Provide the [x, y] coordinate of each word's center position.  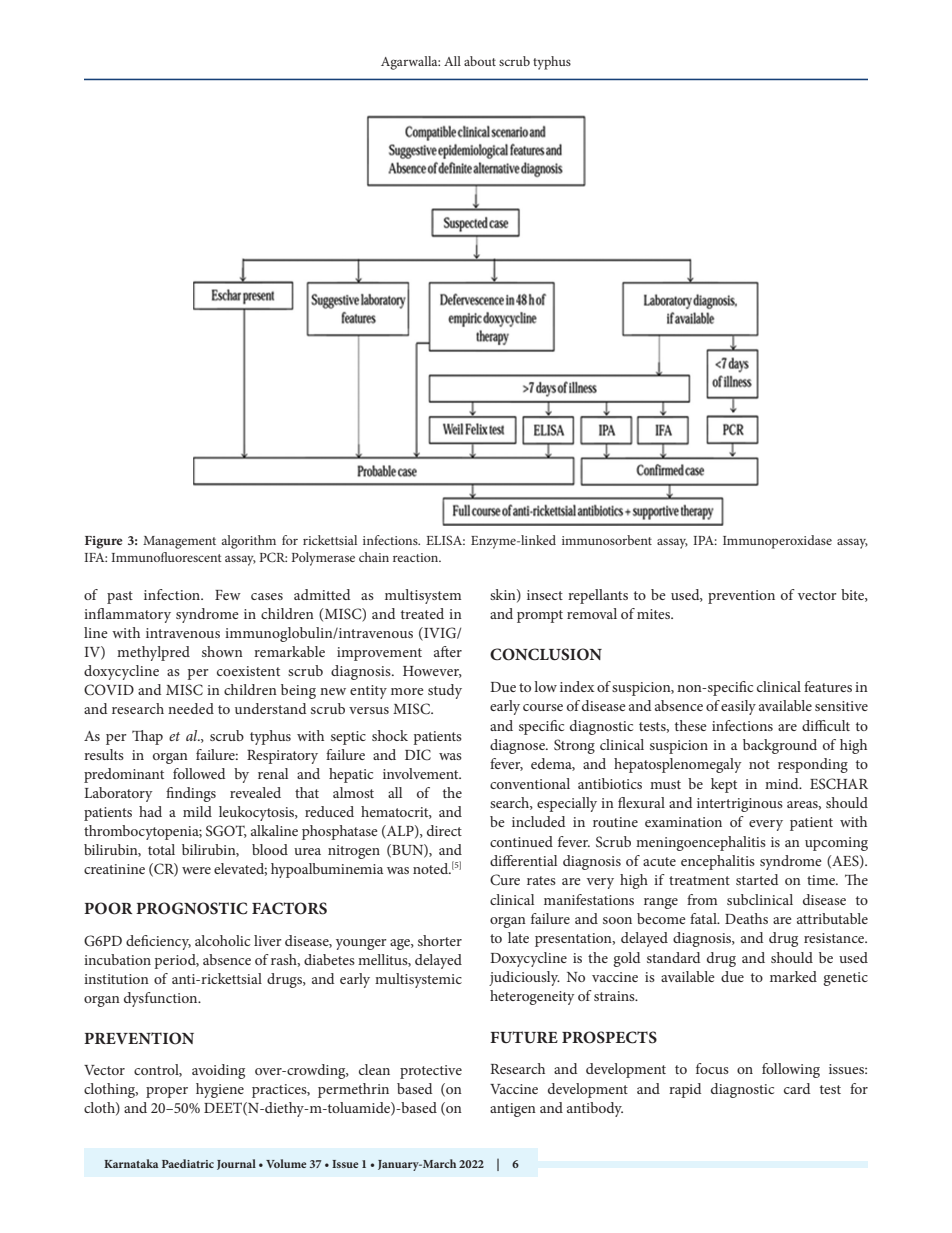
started [757, 879]
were [196, 870]
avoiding [218, 1071]
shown [222, 651]
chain [374, 557]
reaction [417, 557]
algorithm [249, 542]
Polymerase [323, 559]
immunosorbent [607, 540]
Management [179, 542]
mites [655, 614]
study [445, 691]
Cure [505, 880]
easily [738, 707]
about [480, 61]
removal [592, 613]
